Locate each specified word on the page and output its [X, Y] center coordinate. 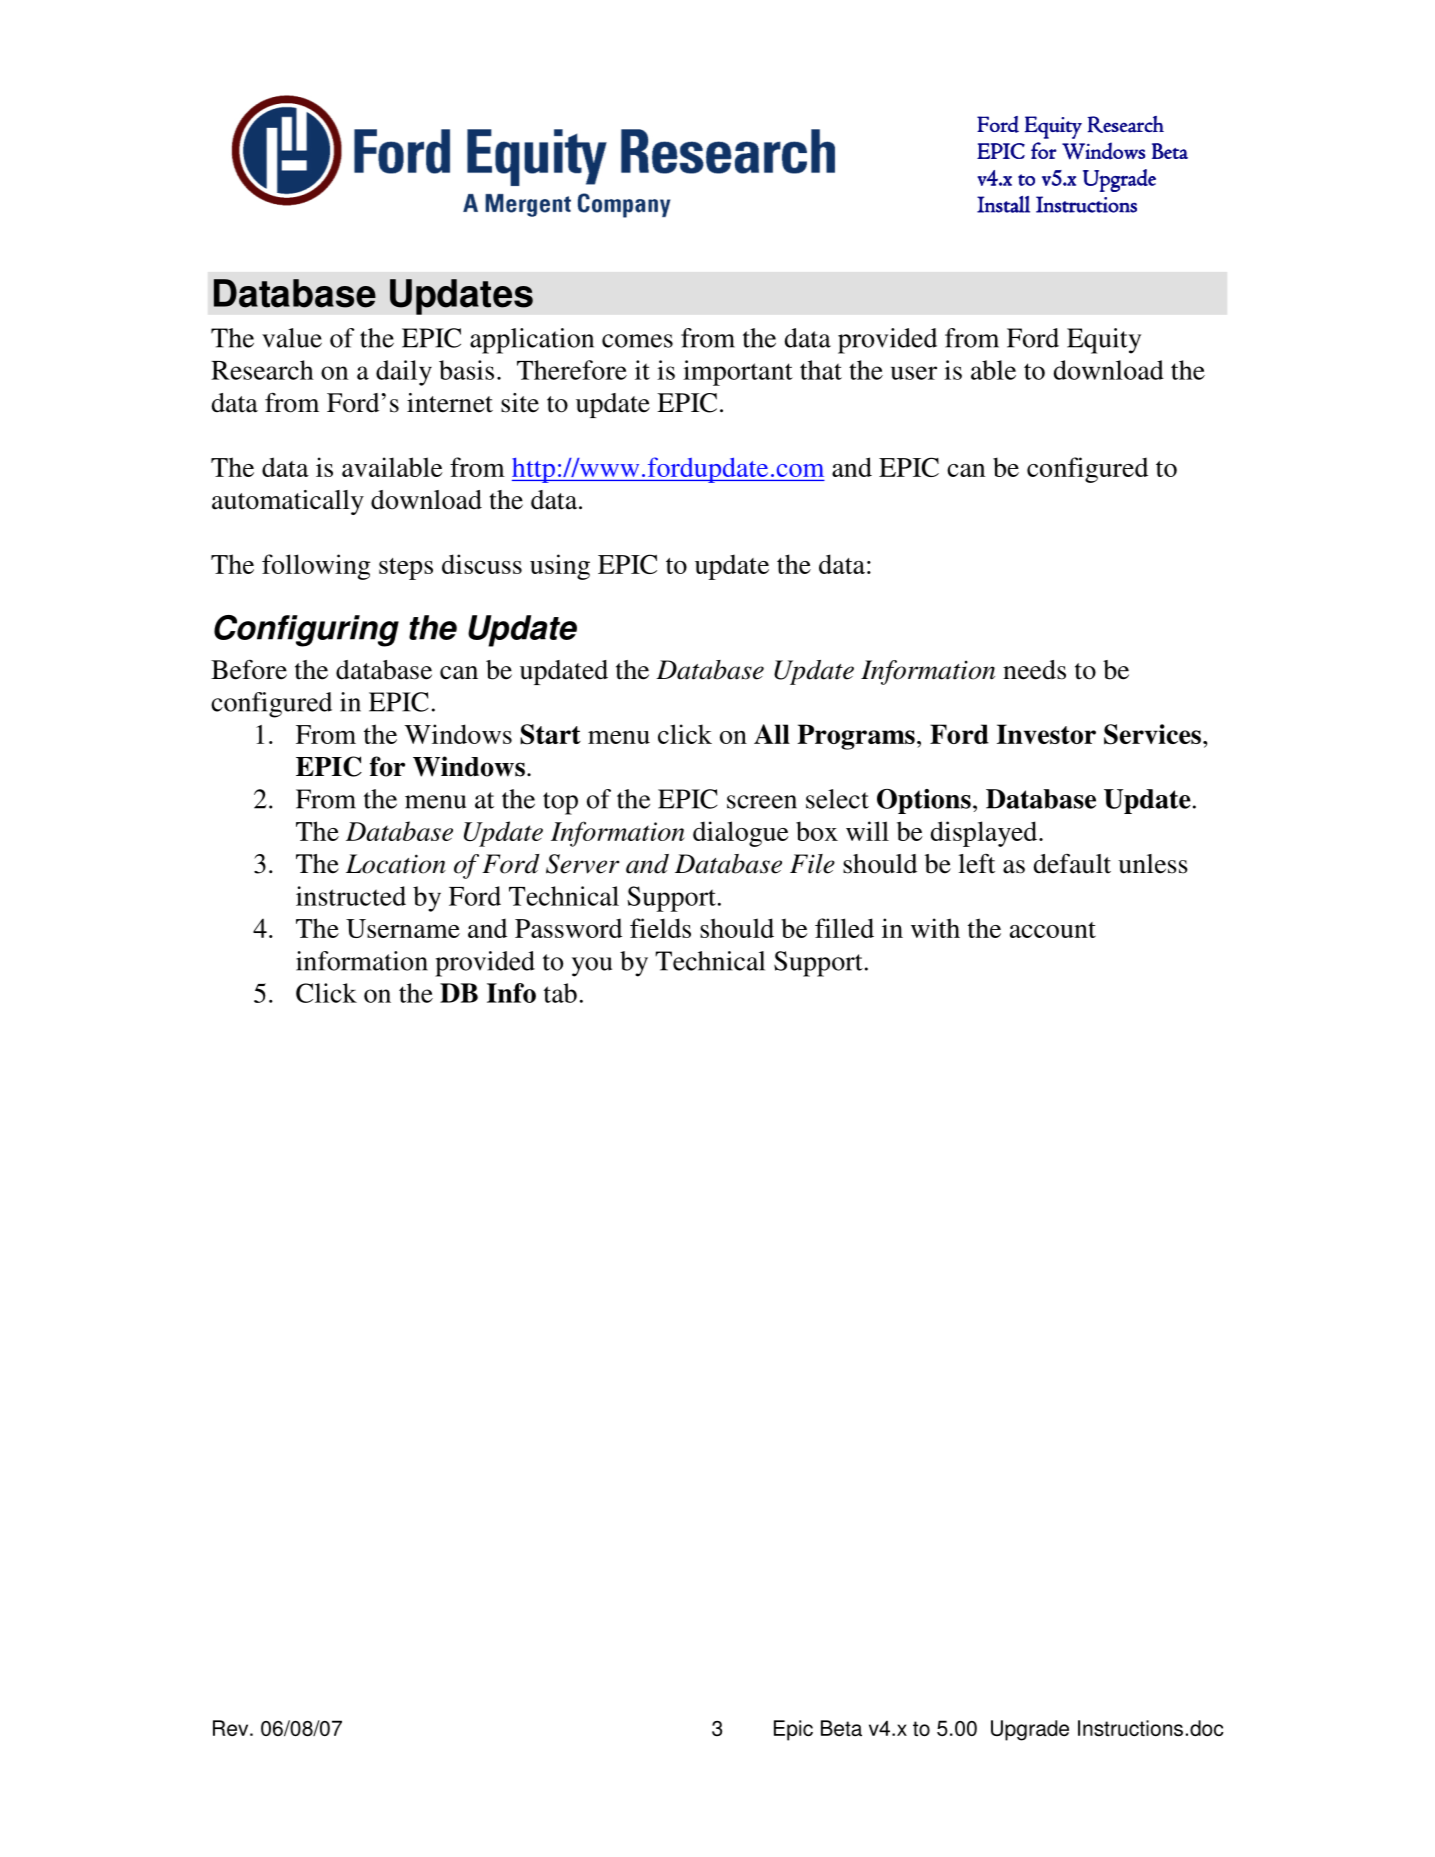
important [738, 373]
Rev [232, 1728]
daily [404, 373]
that [821, 370]
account [1053, 930]
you [592, 967]
